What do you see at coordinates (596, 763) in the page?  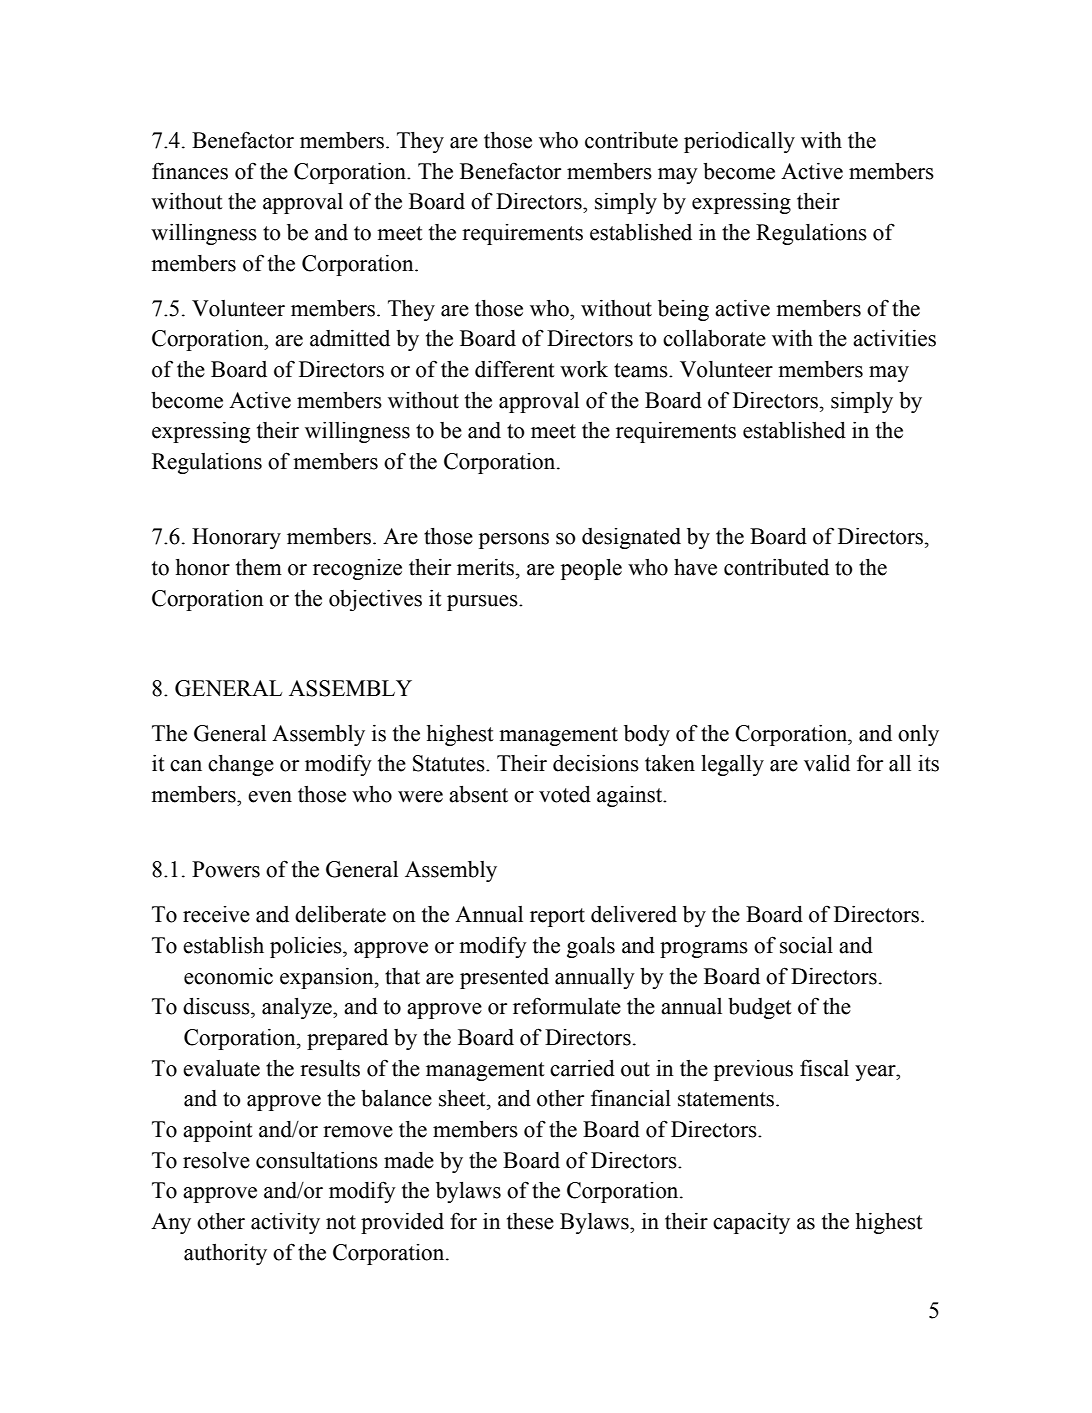 I see `decisions` at bounding box center [596, 763].
